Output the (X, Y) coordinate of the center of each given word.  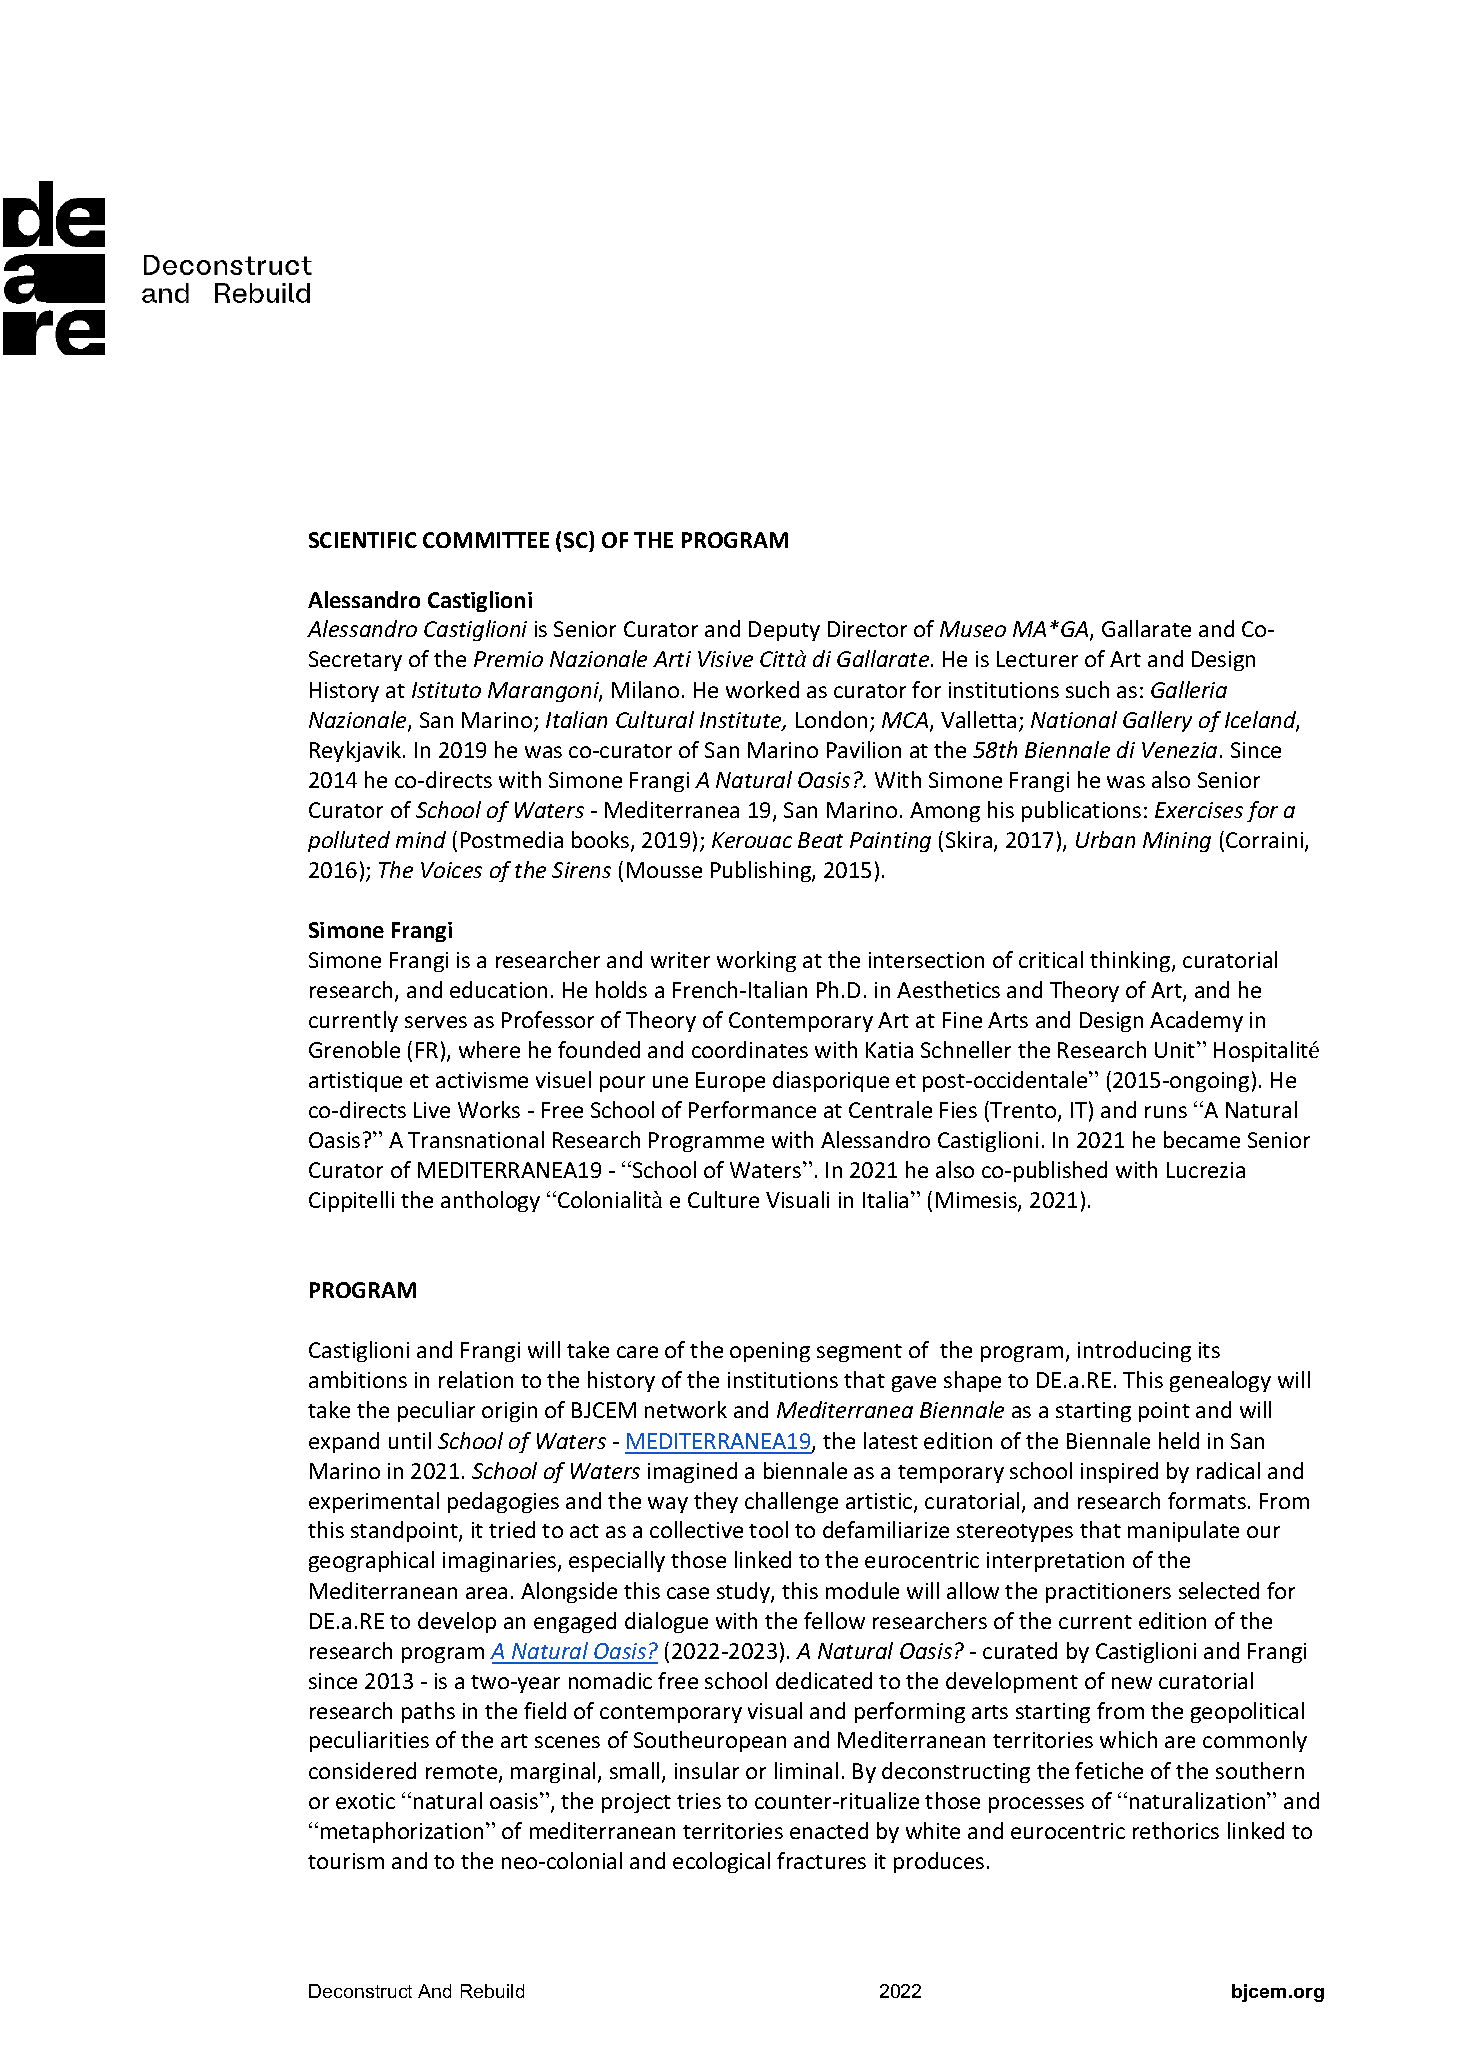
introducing (1134, 1351)
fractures (821, 1860)
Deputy (784, 631)
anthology (490, 1201)
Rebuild (492, 1991)
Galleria (1189, 689)
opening (770, 1352)
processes (1036, 1805)
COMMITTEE (486, 540)
